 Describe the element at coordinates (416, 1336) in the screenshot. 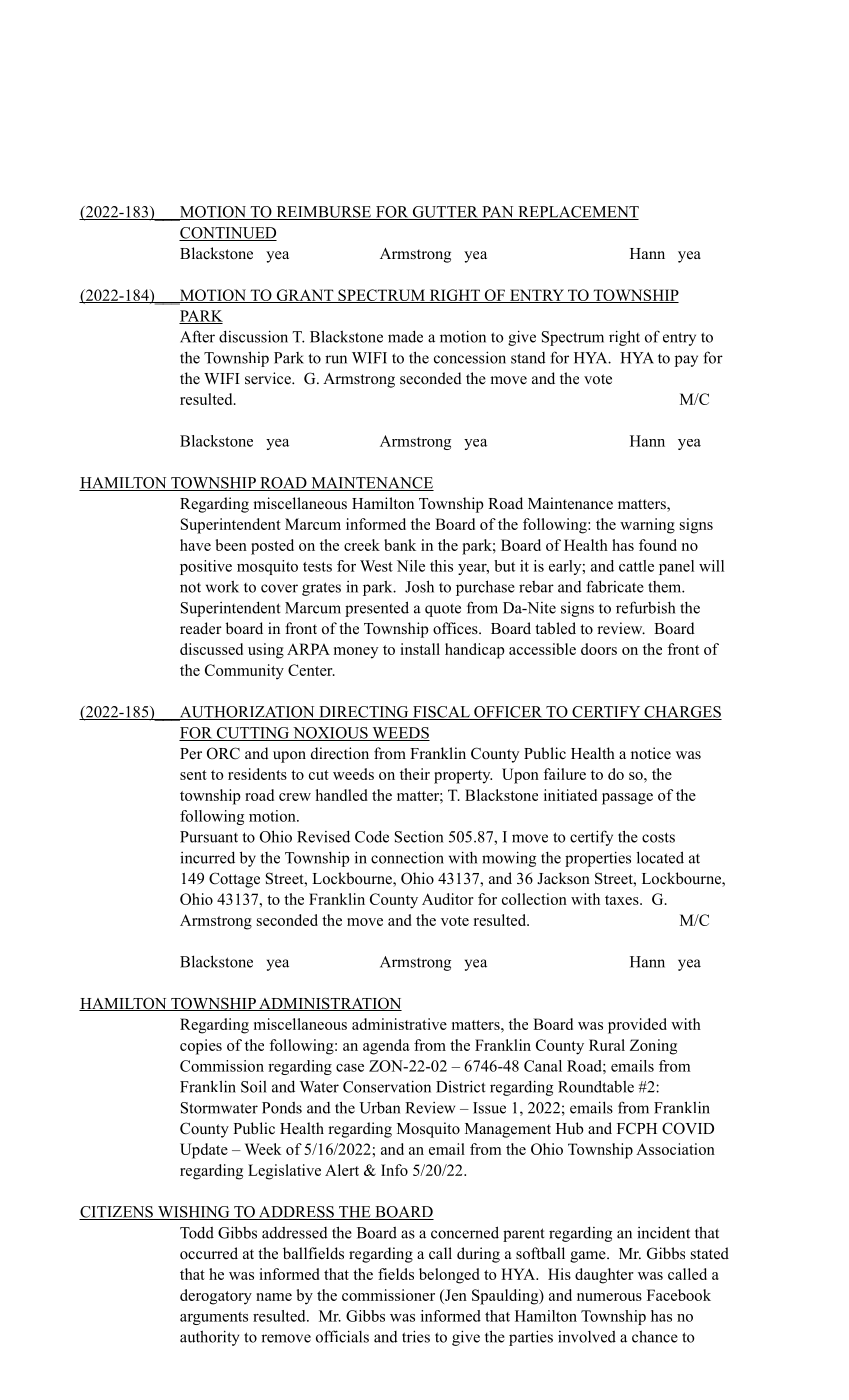

I see `tries` at that location.
